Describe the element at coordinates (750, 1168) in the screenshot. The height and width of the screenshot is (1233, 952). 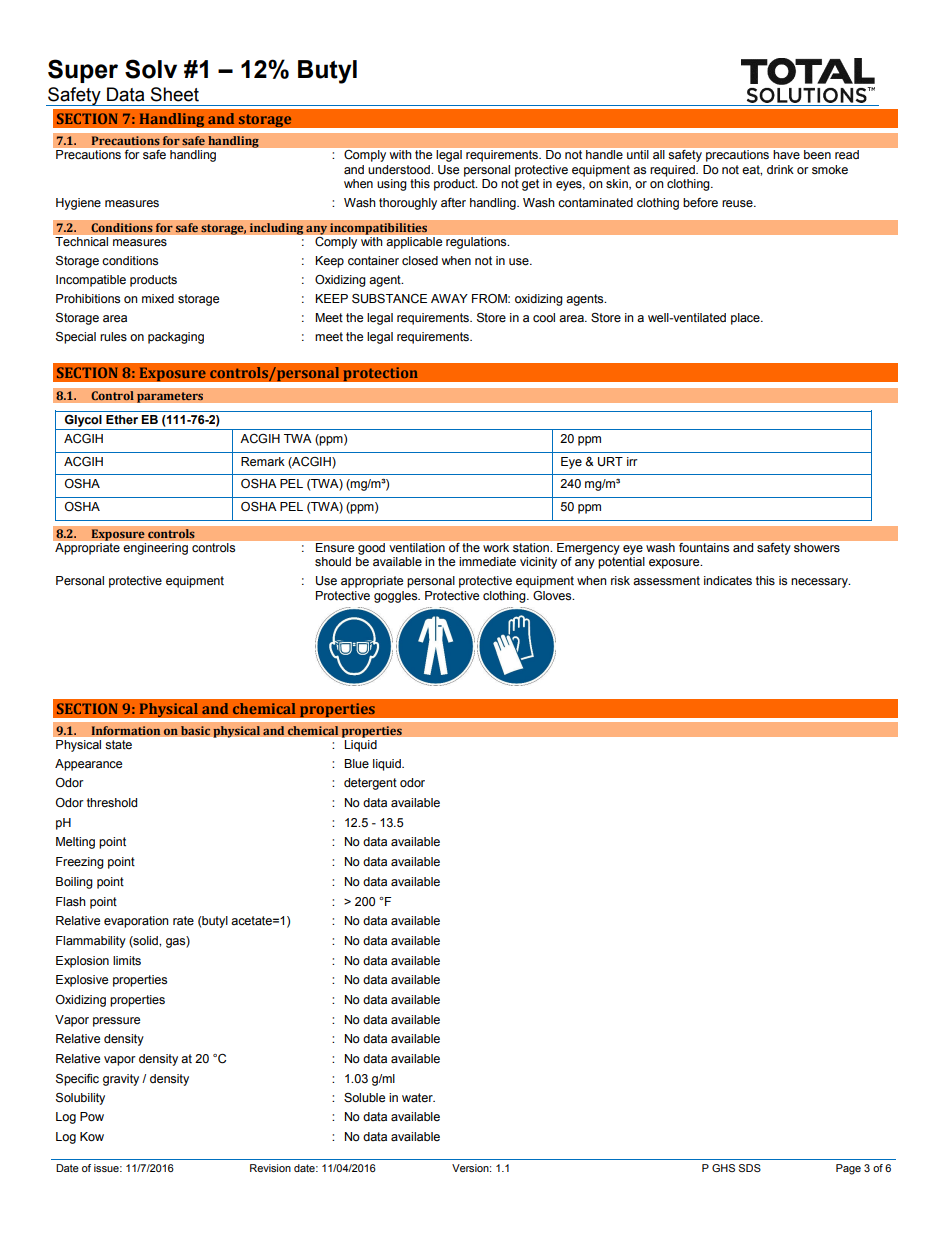
I see `SDS` at that location.
